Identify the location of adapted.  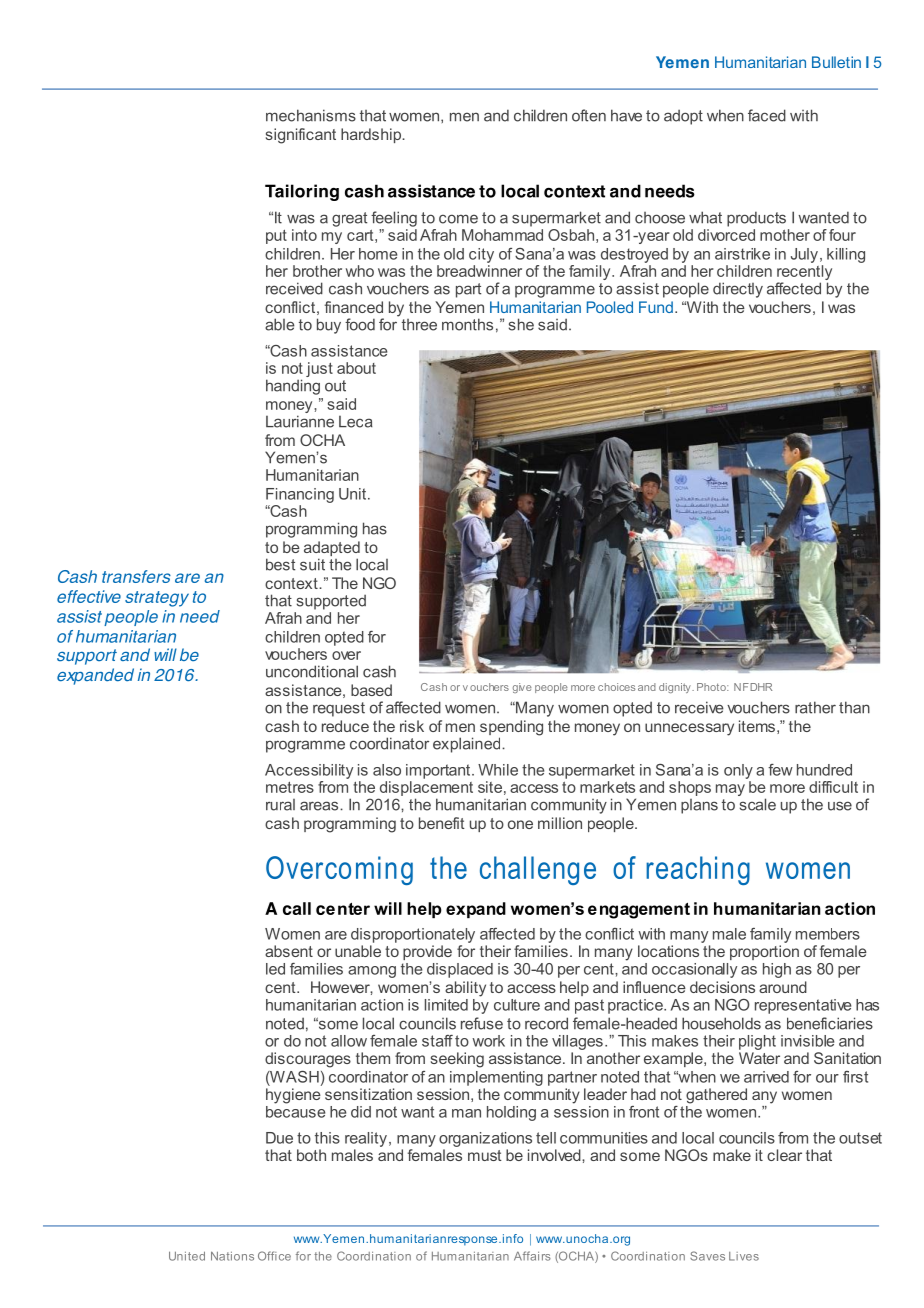
(332, 550).
